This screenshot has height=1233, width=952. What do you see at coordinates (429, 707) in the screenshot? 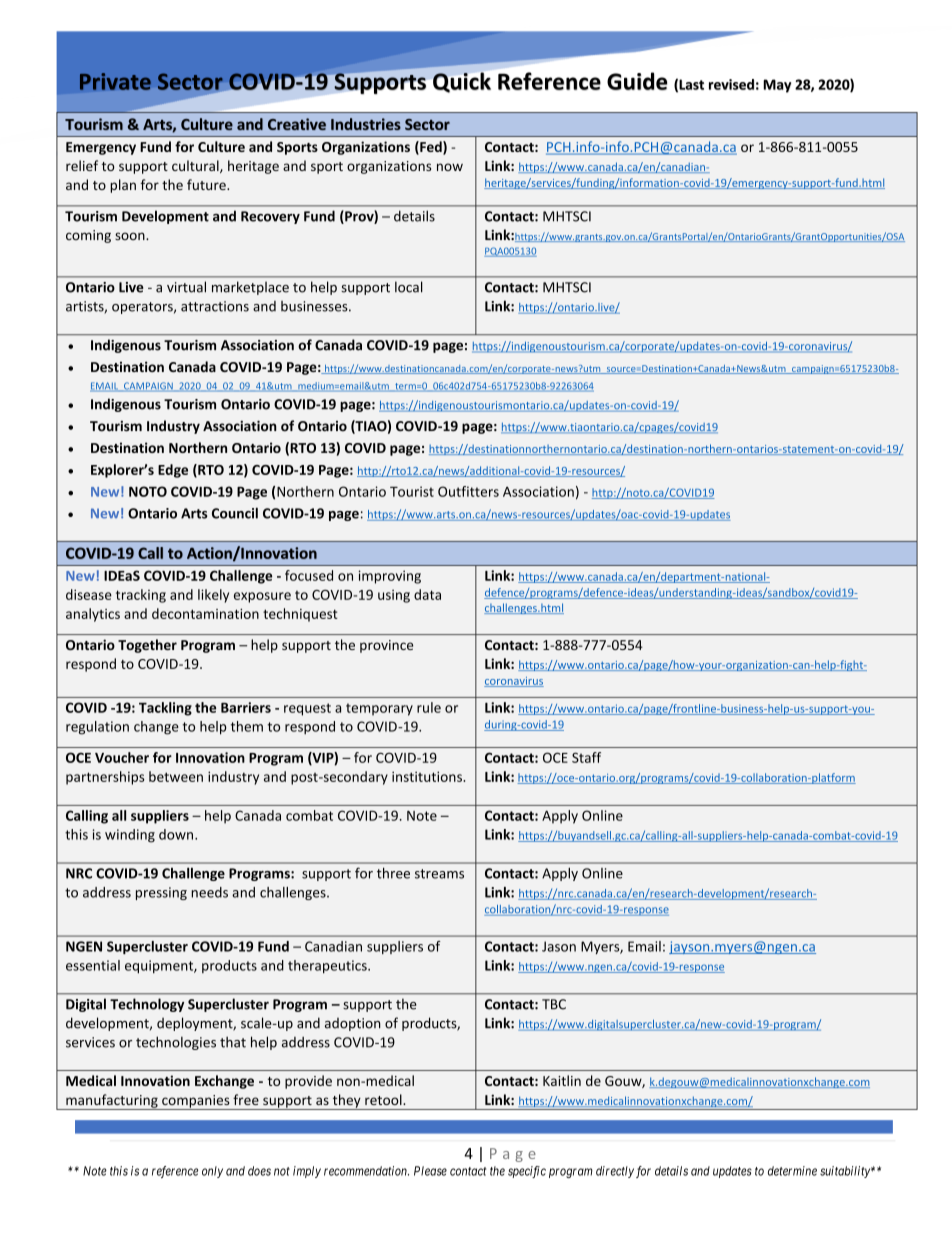
I see `rule` at bounding box center [429, 707].
